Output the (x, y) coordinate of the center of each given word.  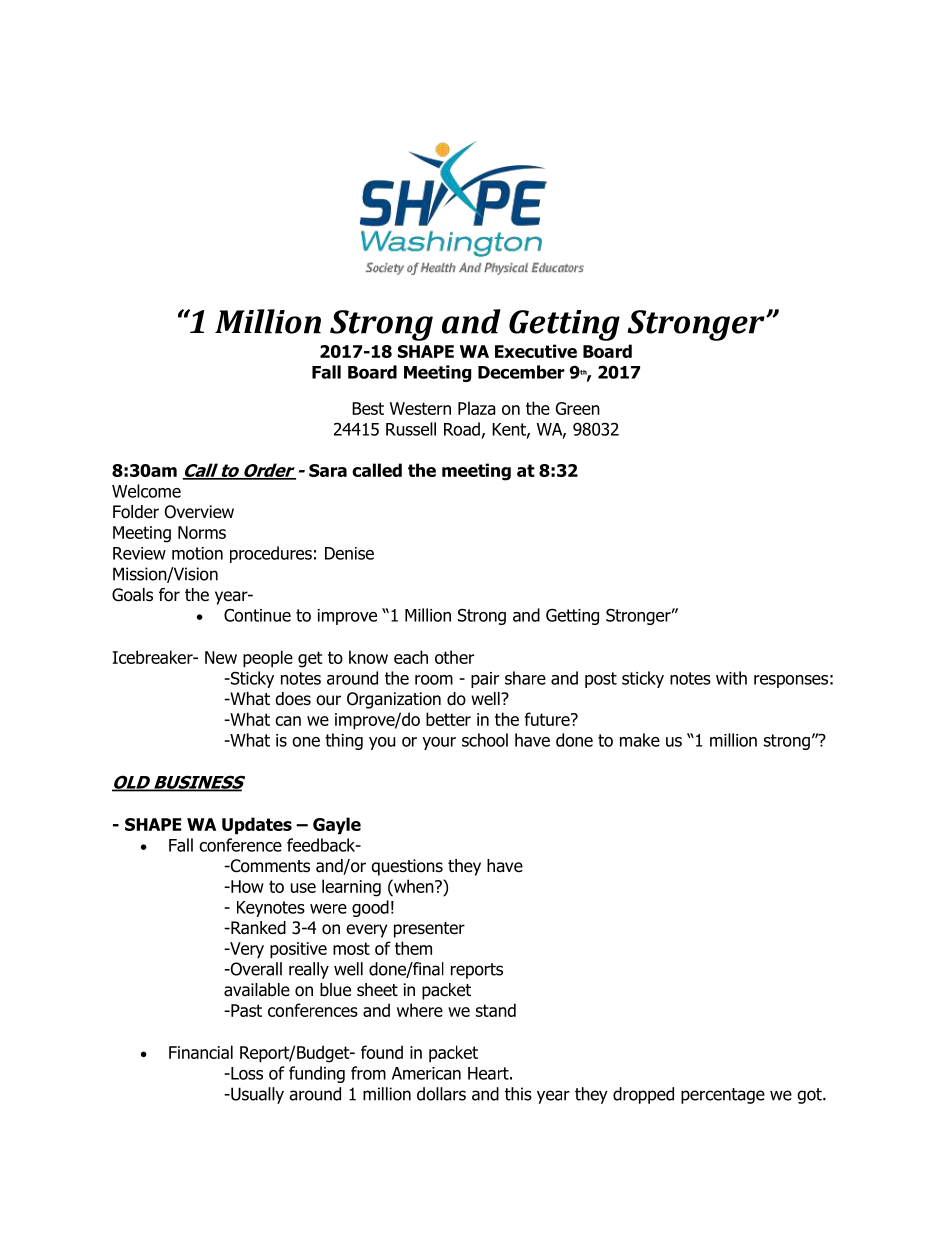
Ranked (257, 928)
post (601, 680)
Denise (349, 553)
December (521, 372)
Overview (199, 512)
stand (496, 1010)
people (268, 659)
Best (368, 408)
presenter (429, 930)
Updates (257, 826)
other (454, 657)
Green (578, 408)
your (439, 743)
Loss (246, 1073)
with (731, 678)
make (640, 740)
